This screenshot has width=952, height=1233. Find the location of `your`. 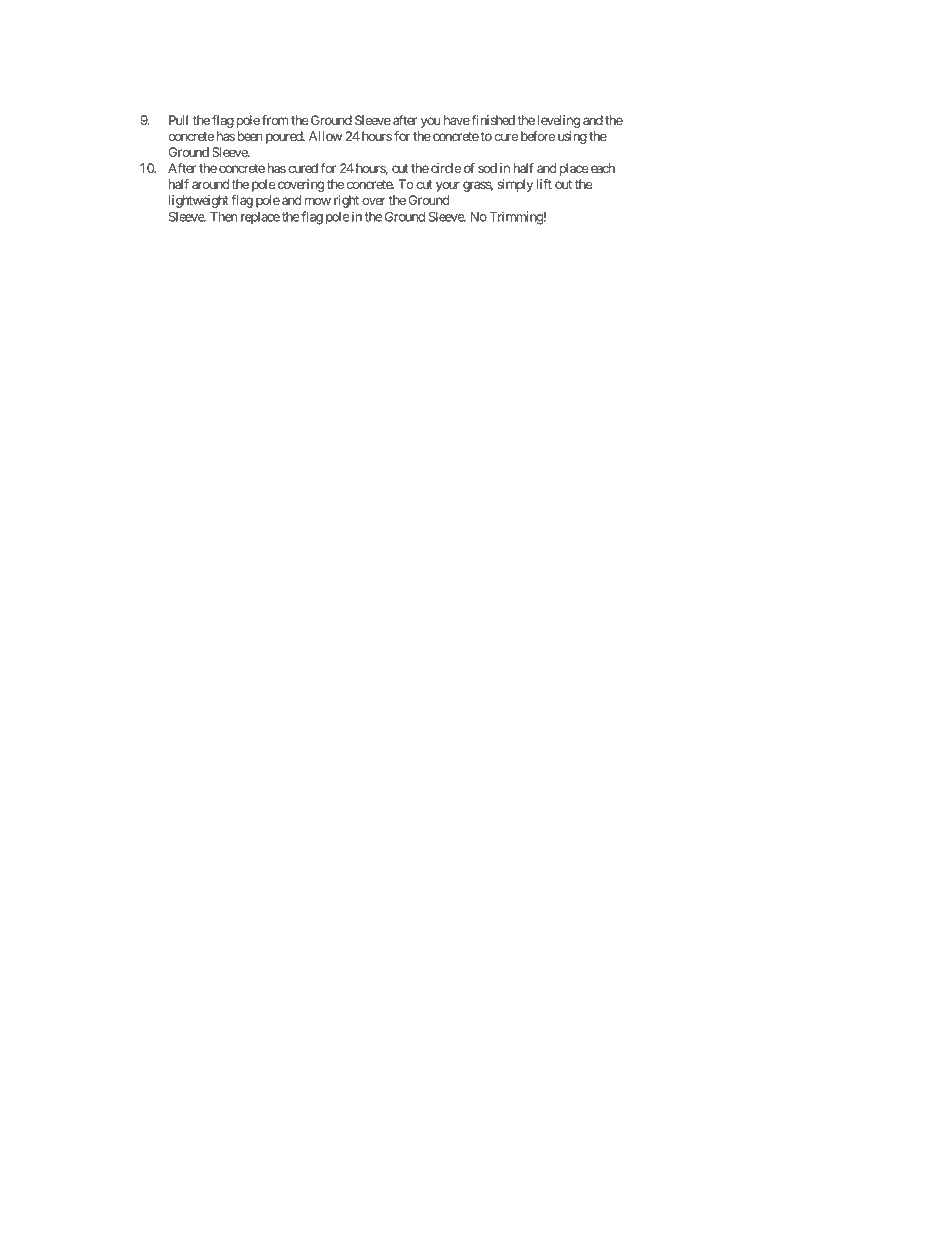

your is located at coordinates (448, 186).
